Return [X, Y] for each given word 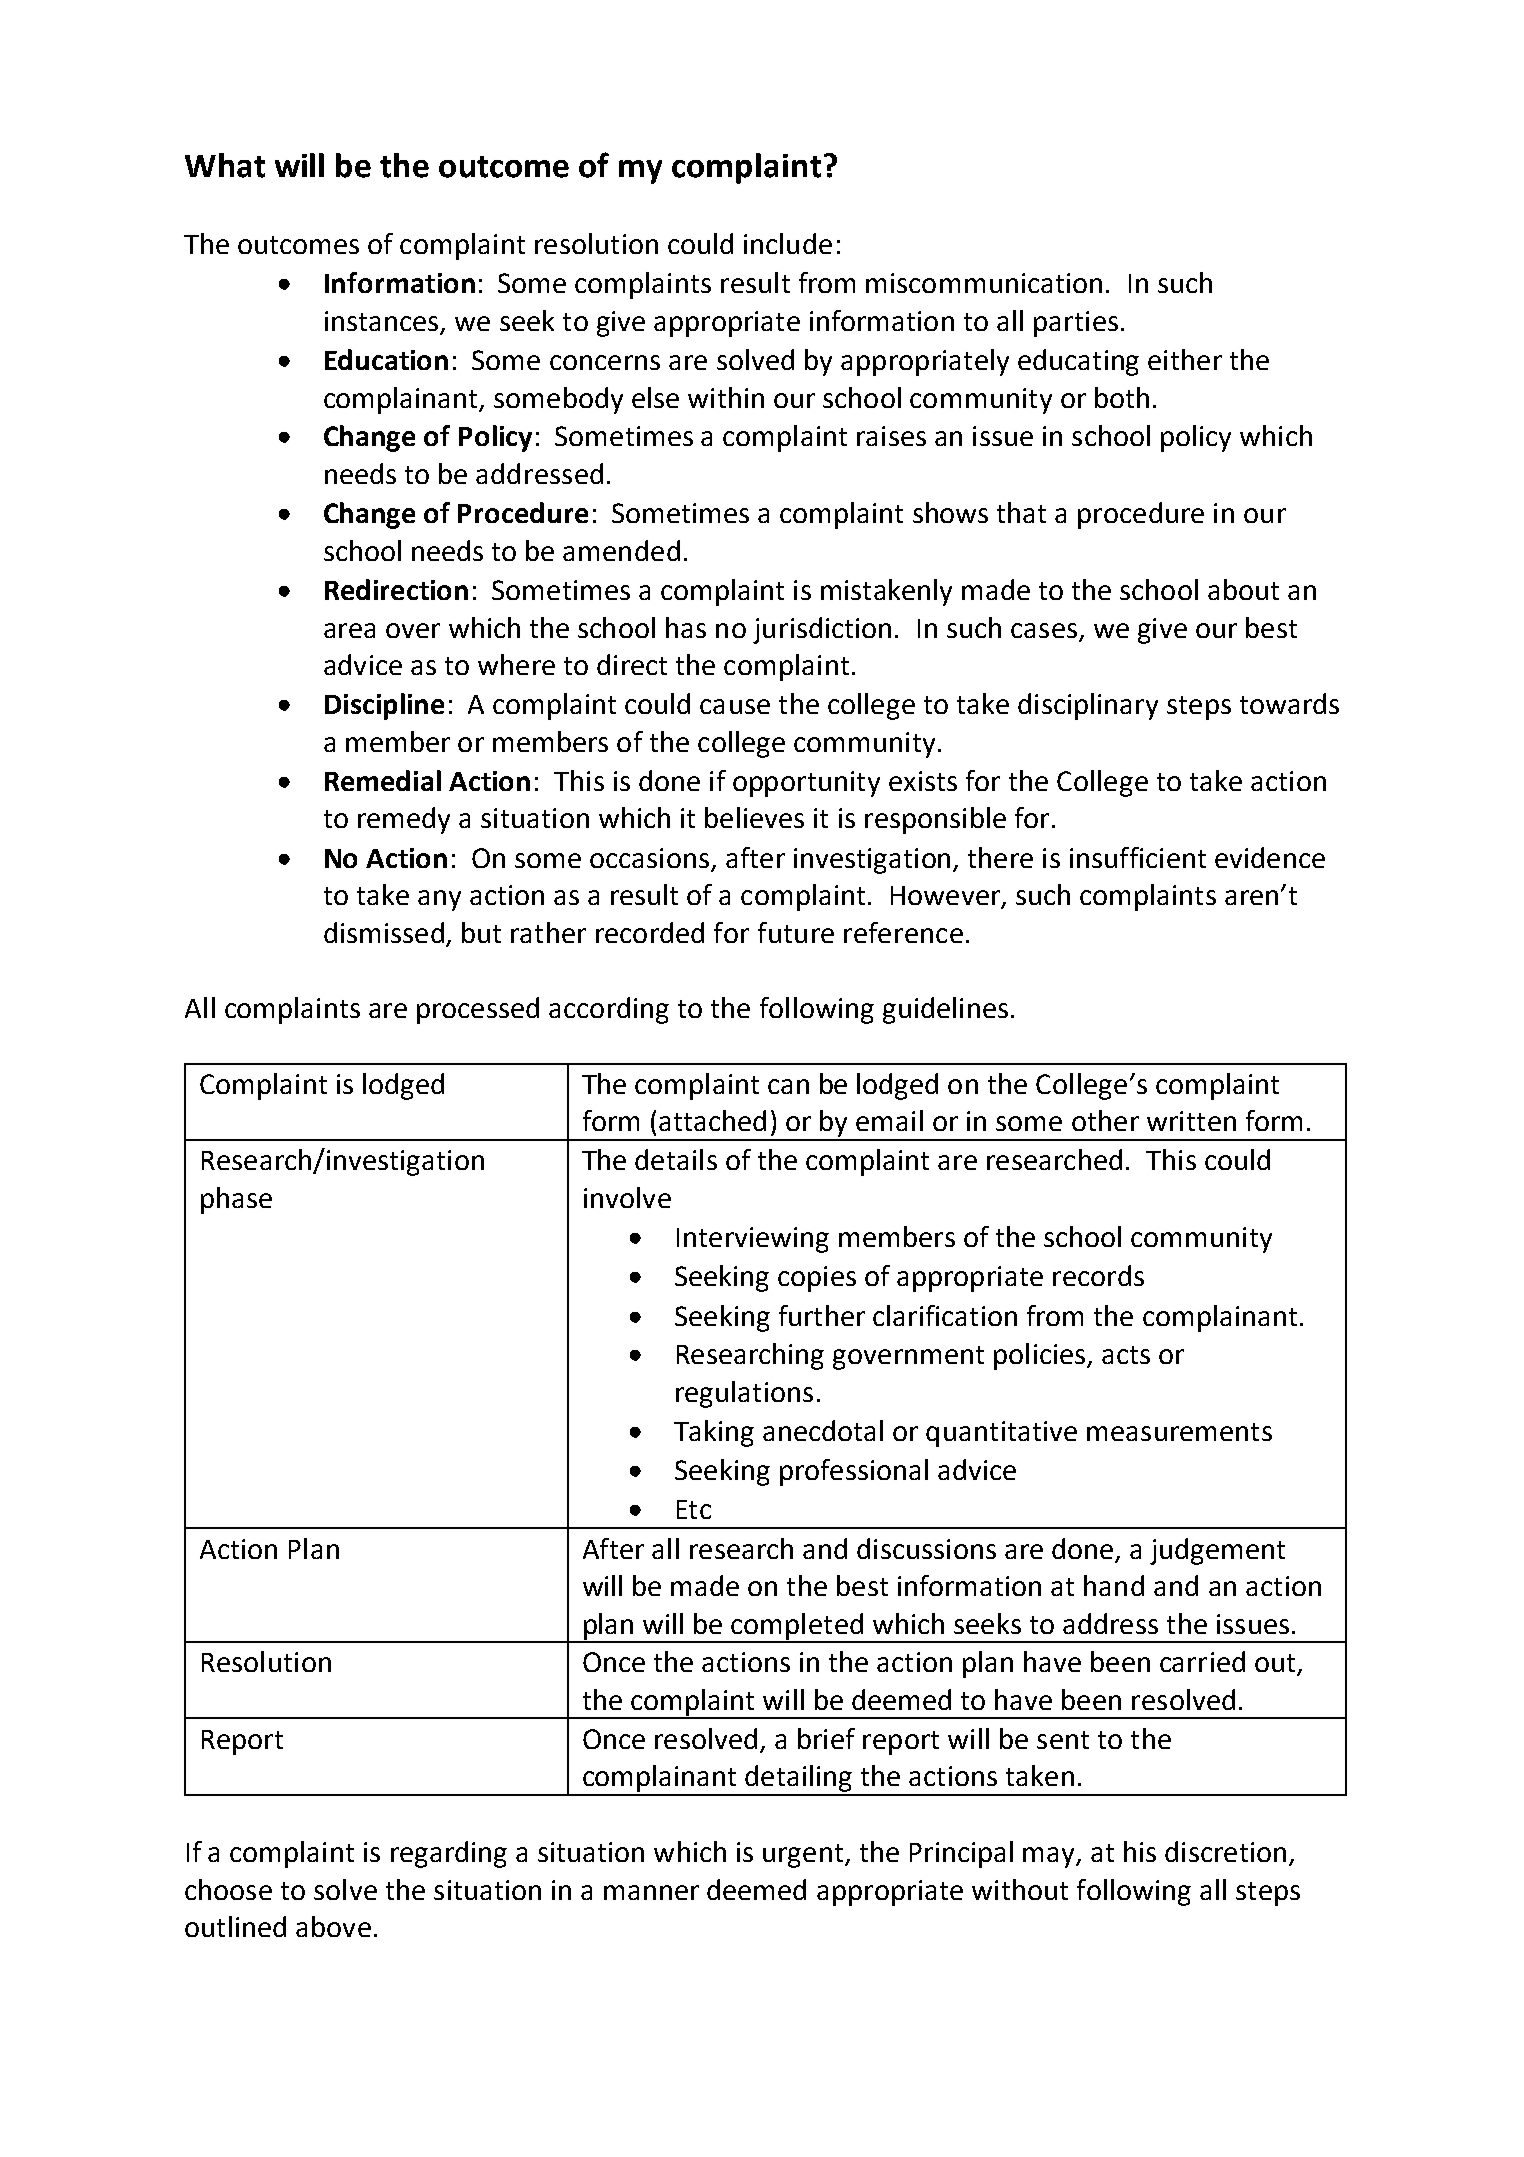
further [822, 1315]
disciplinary [1088, 706]
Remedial [383, 780]
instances [381, 321]
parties [1076, 324]
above [333, 1926]
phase [236, 1200]
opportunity [806, 784]
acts [1126, 1355]
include [788, 243]
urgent [803, 1856]
